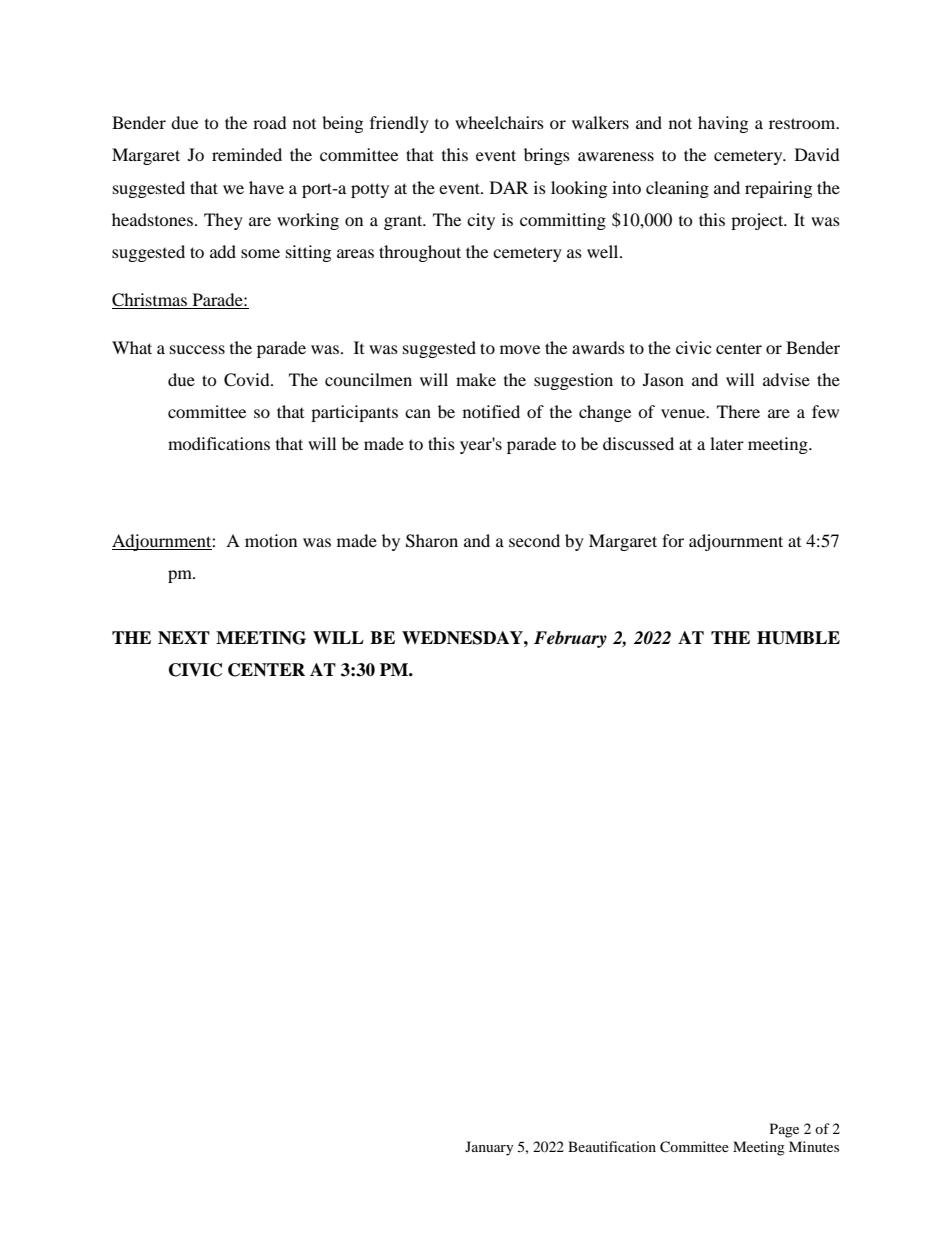 Image resolution: width=952 pixels, height=1233 pixels. What do you see at coordinates (247, 154) in the page?
I see `reminded` at bounding box center [247, 154].
